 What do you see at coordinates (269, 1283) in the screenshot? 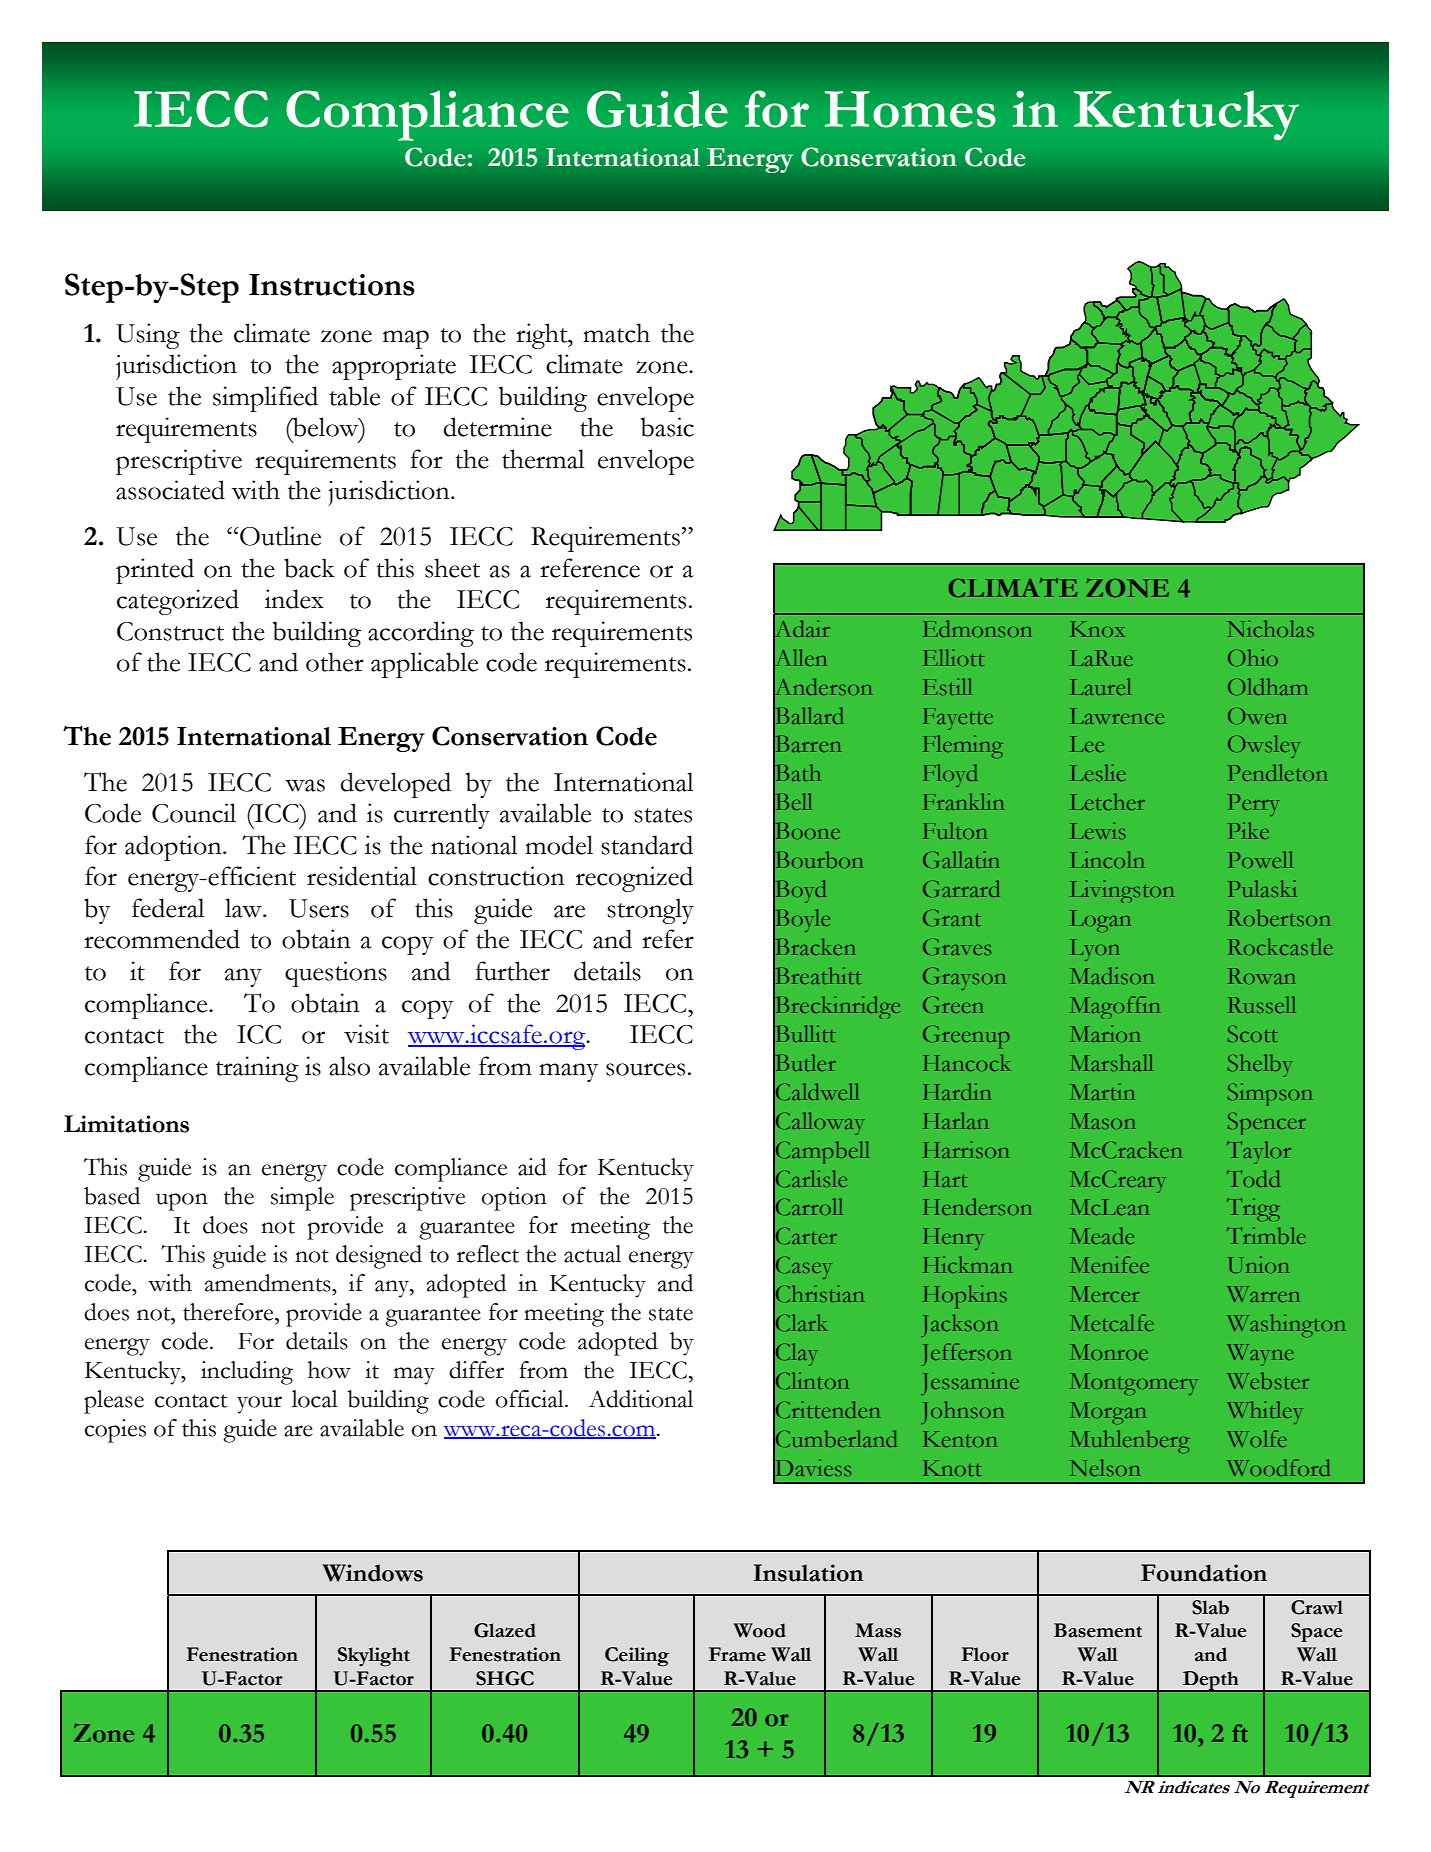
I see `amendments` at bounding box center [269, 1283].
